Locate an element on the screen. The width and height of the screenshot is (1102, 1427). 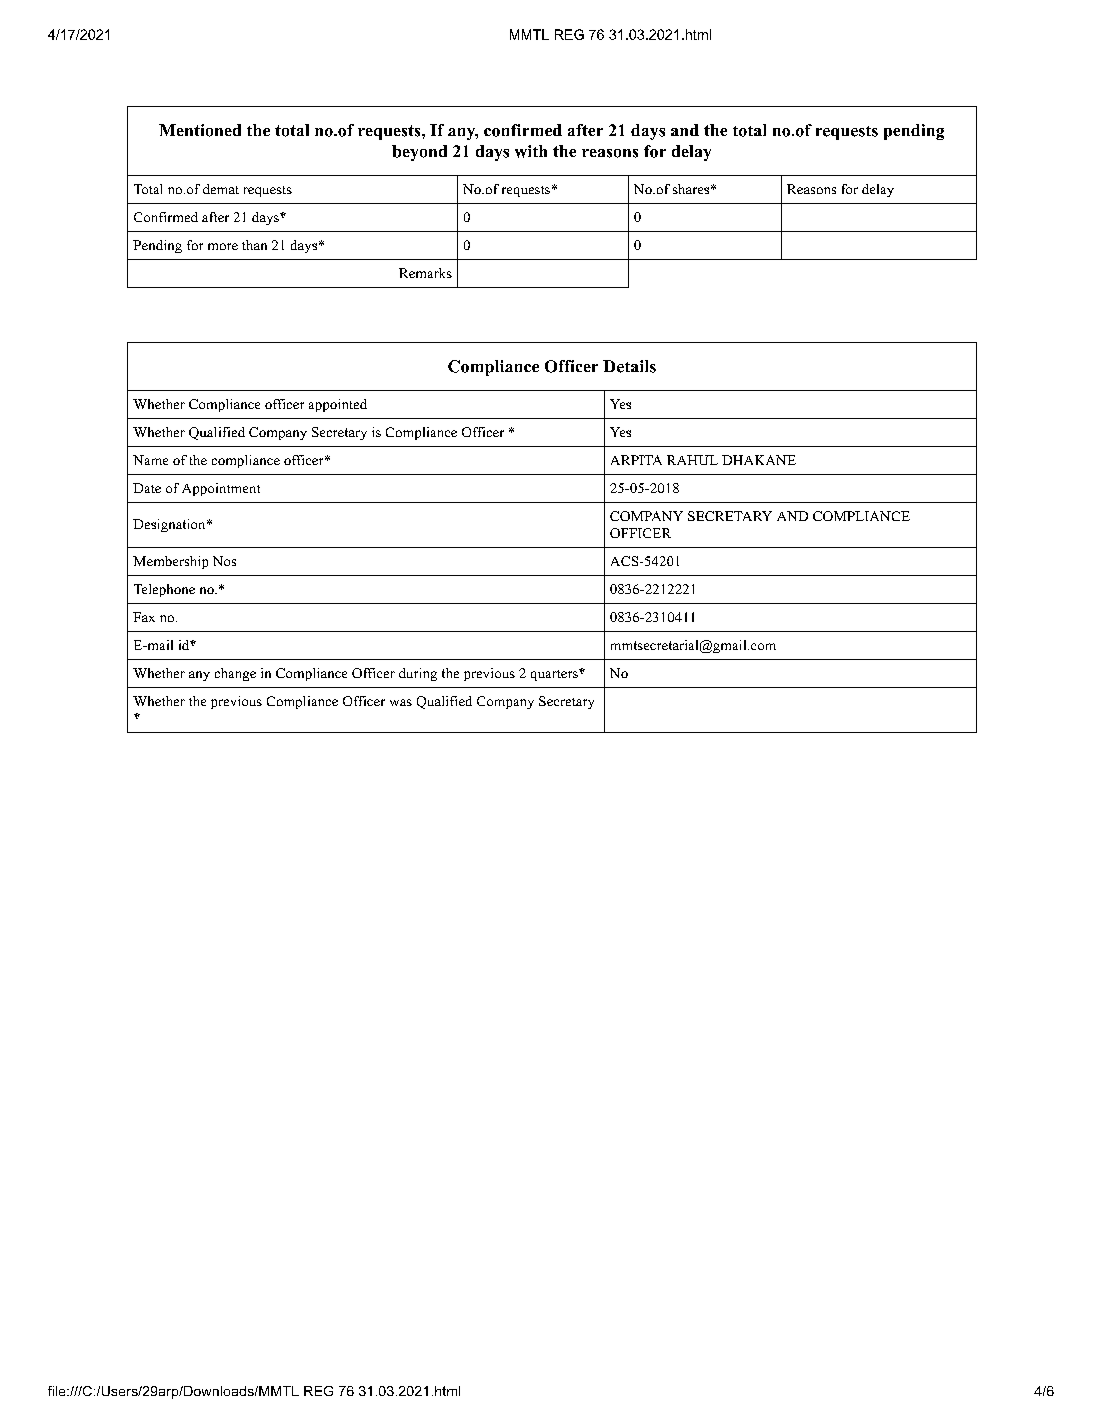
was is located at coordinates (401, 702).
